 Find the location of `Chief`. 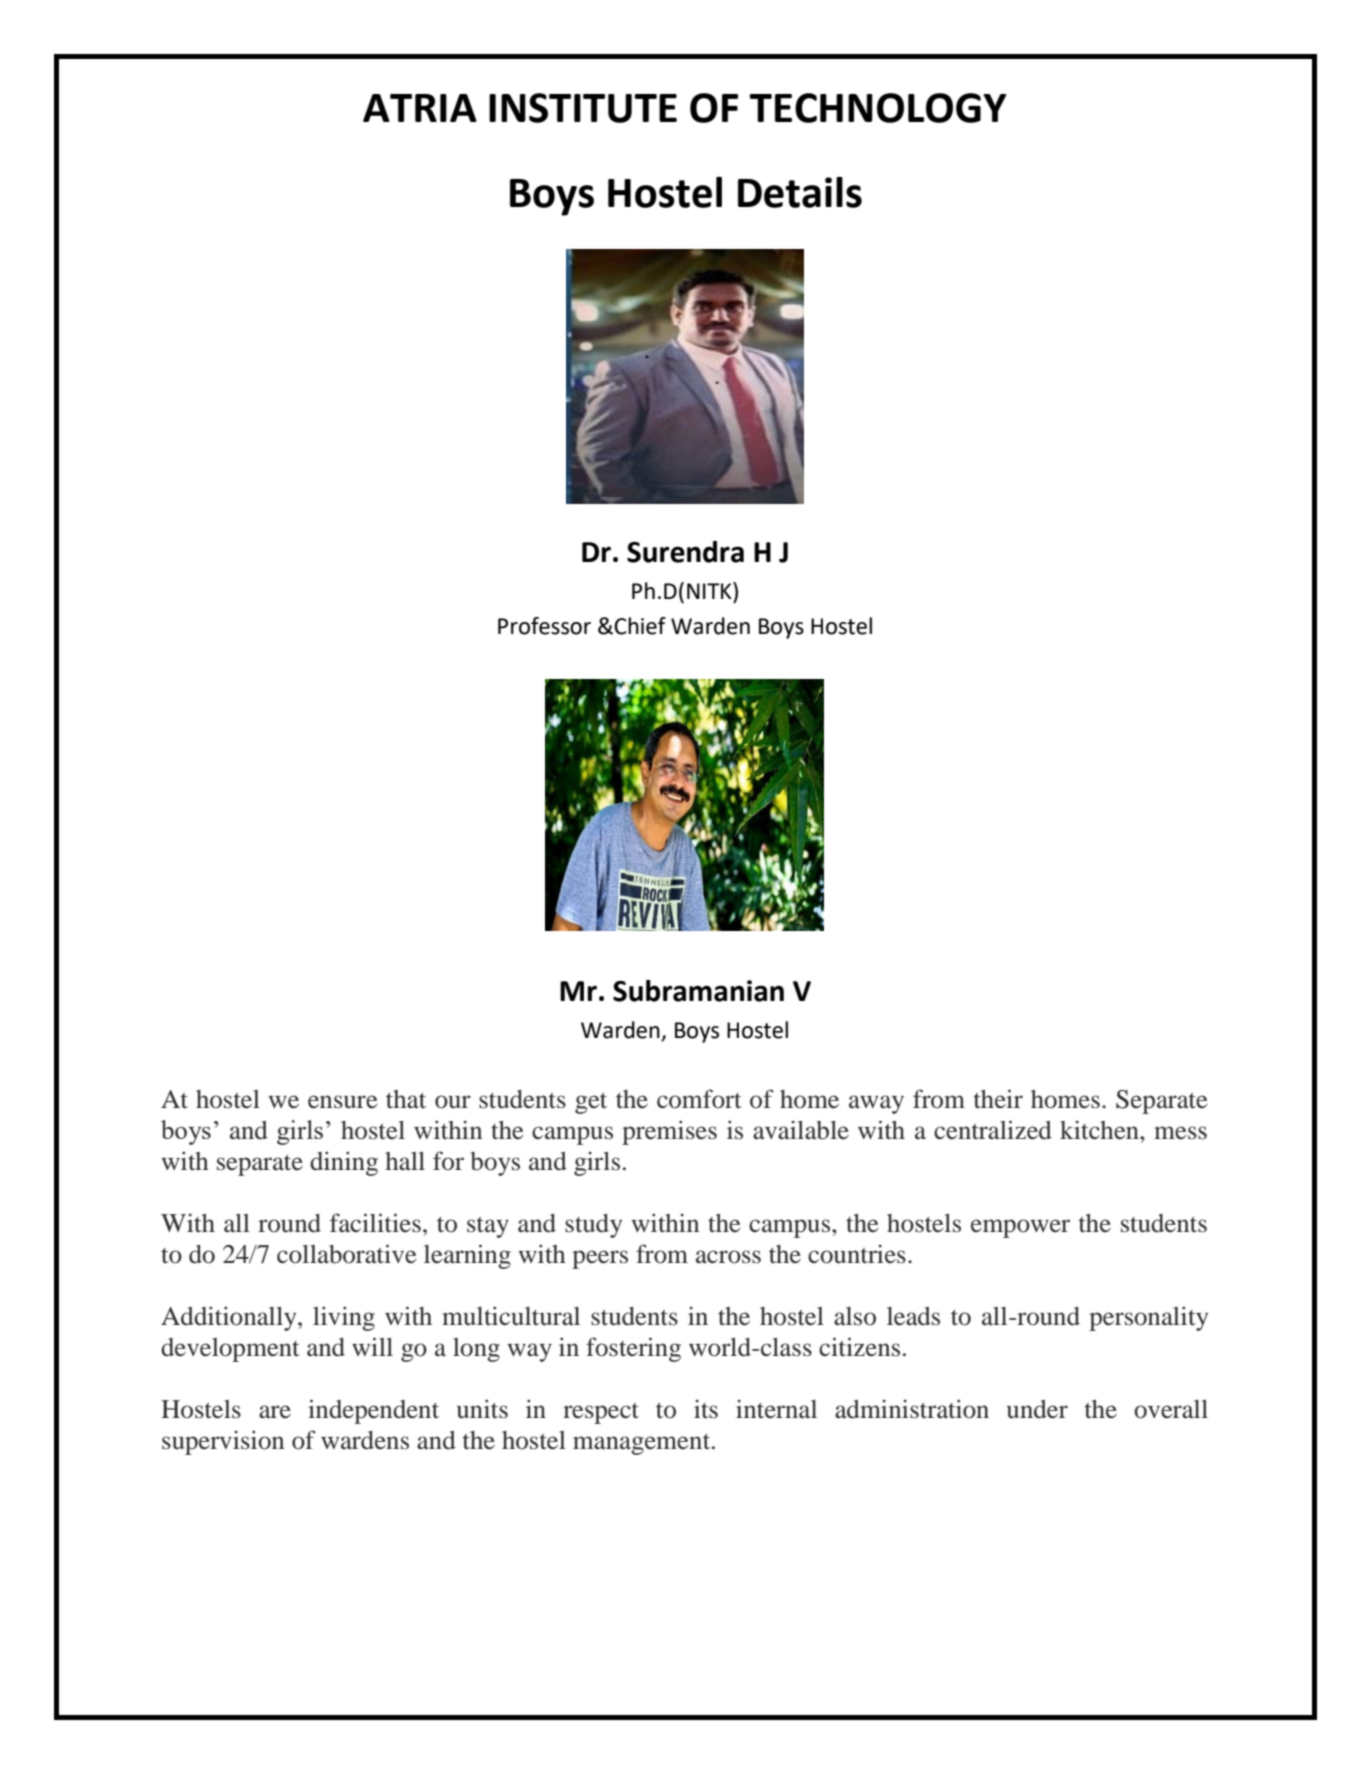

Chief is located at coordinates (640, 626).
